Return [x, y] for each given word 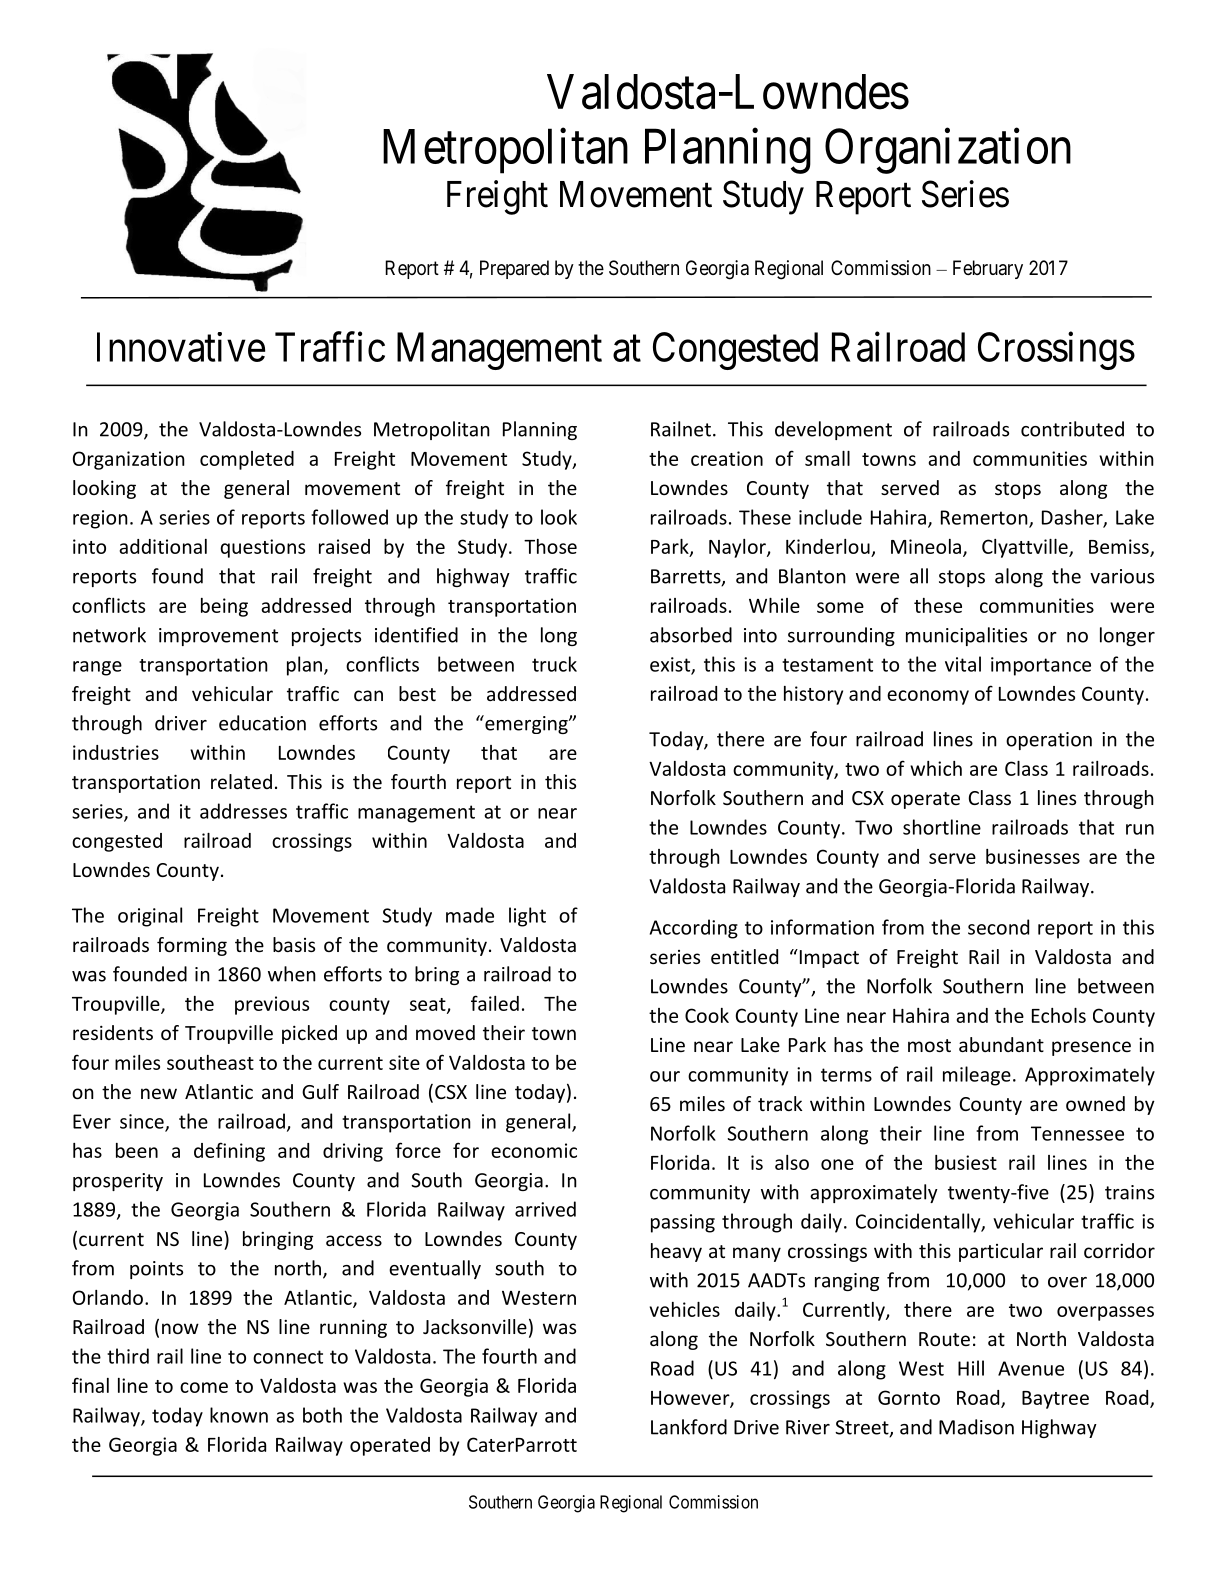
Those [550, 546]
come [204, 1387]
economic [534, 1150]
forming [192, 946]
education [262, 723]
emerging [526, 724]
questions [262, 548]
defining [229, 1152]
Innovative [181, 347]
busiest [966, 1162]
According [694, 929]
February [988, 269]
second [998, 927]
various [1122, 576]
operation [1049, 741]
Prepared [514, 269]
